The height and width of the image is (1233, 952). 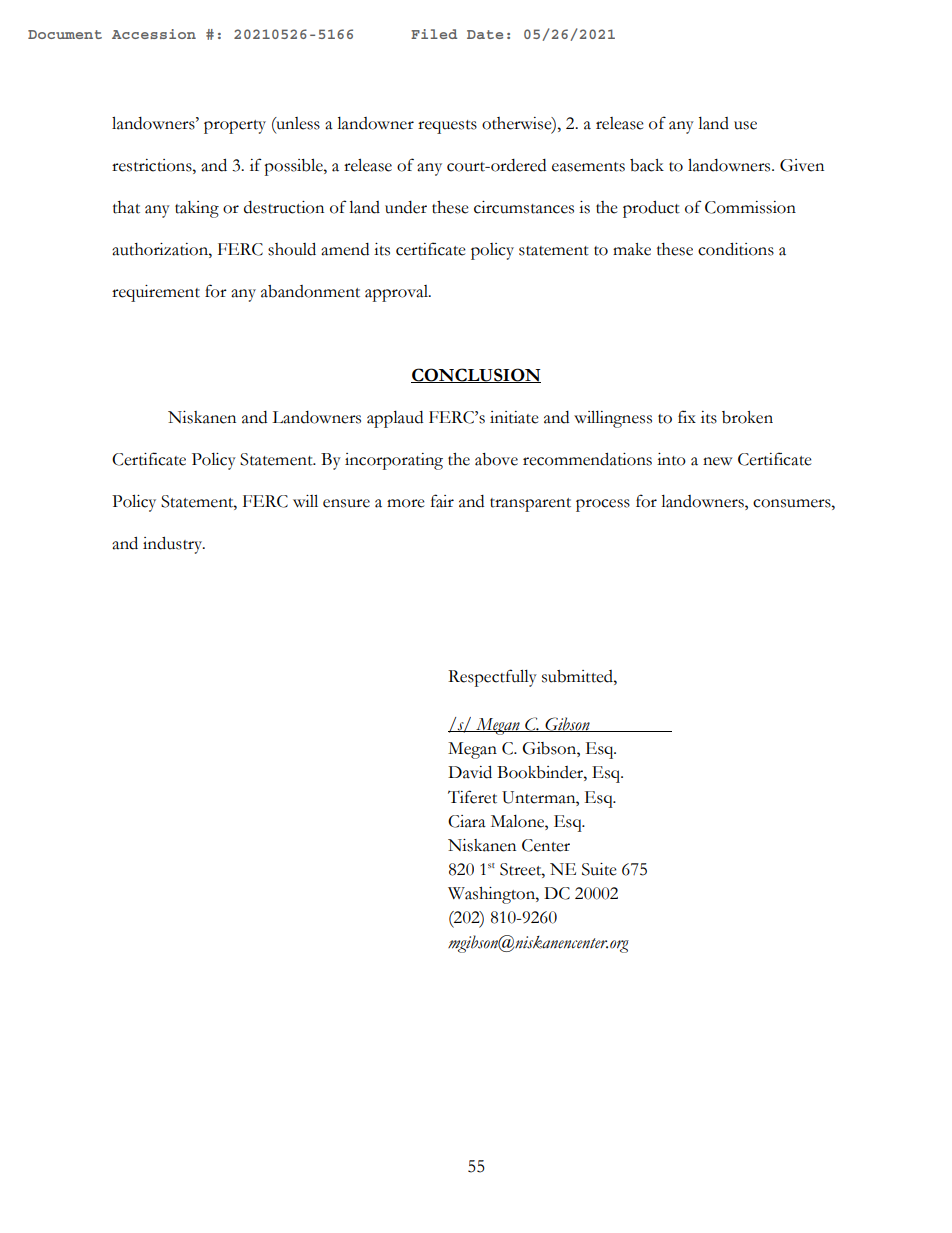 I want to click on process, so click(x=603, y=505).
